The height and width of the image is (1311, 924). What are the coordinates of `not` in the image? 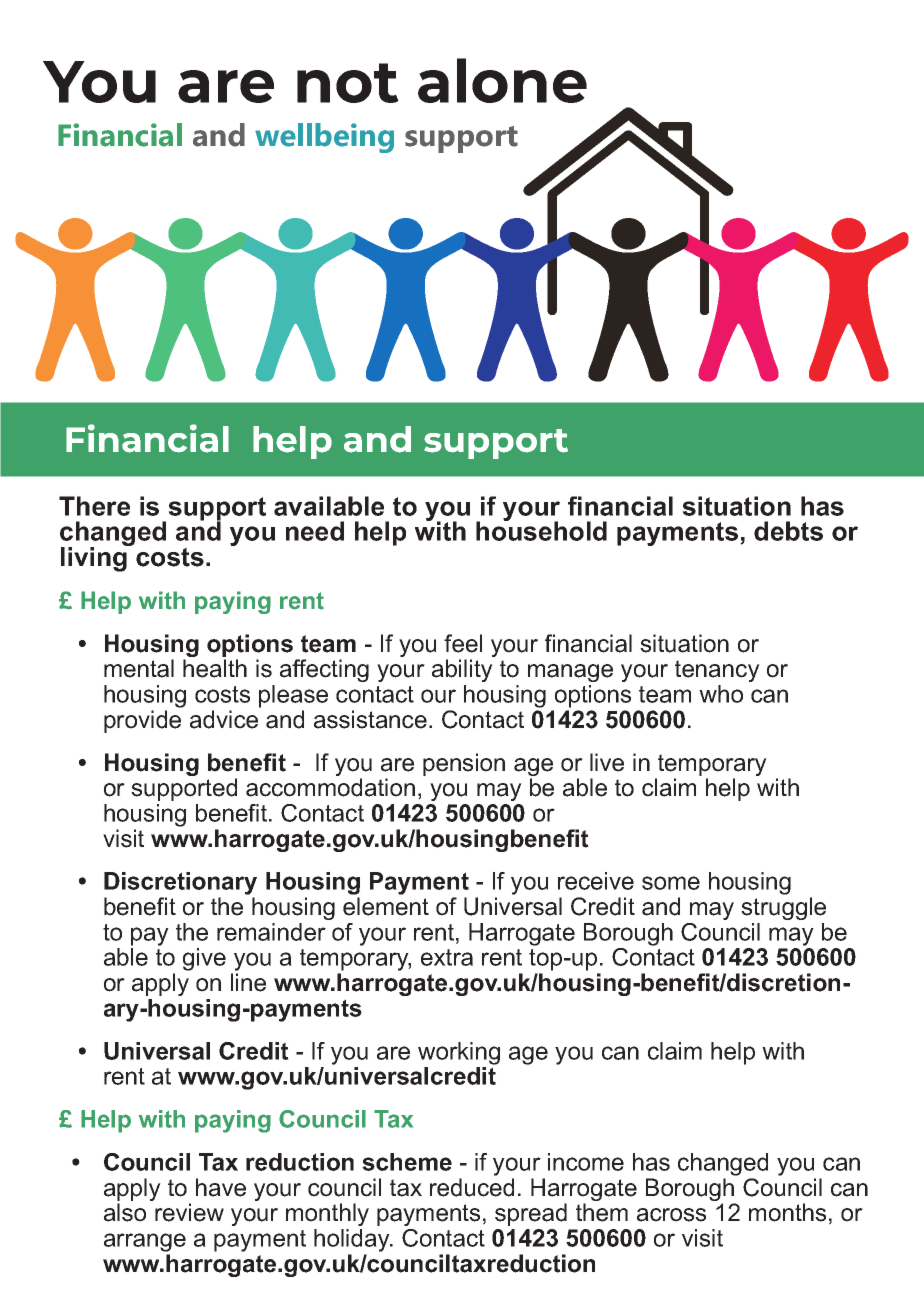 It's located at (348, 83).
